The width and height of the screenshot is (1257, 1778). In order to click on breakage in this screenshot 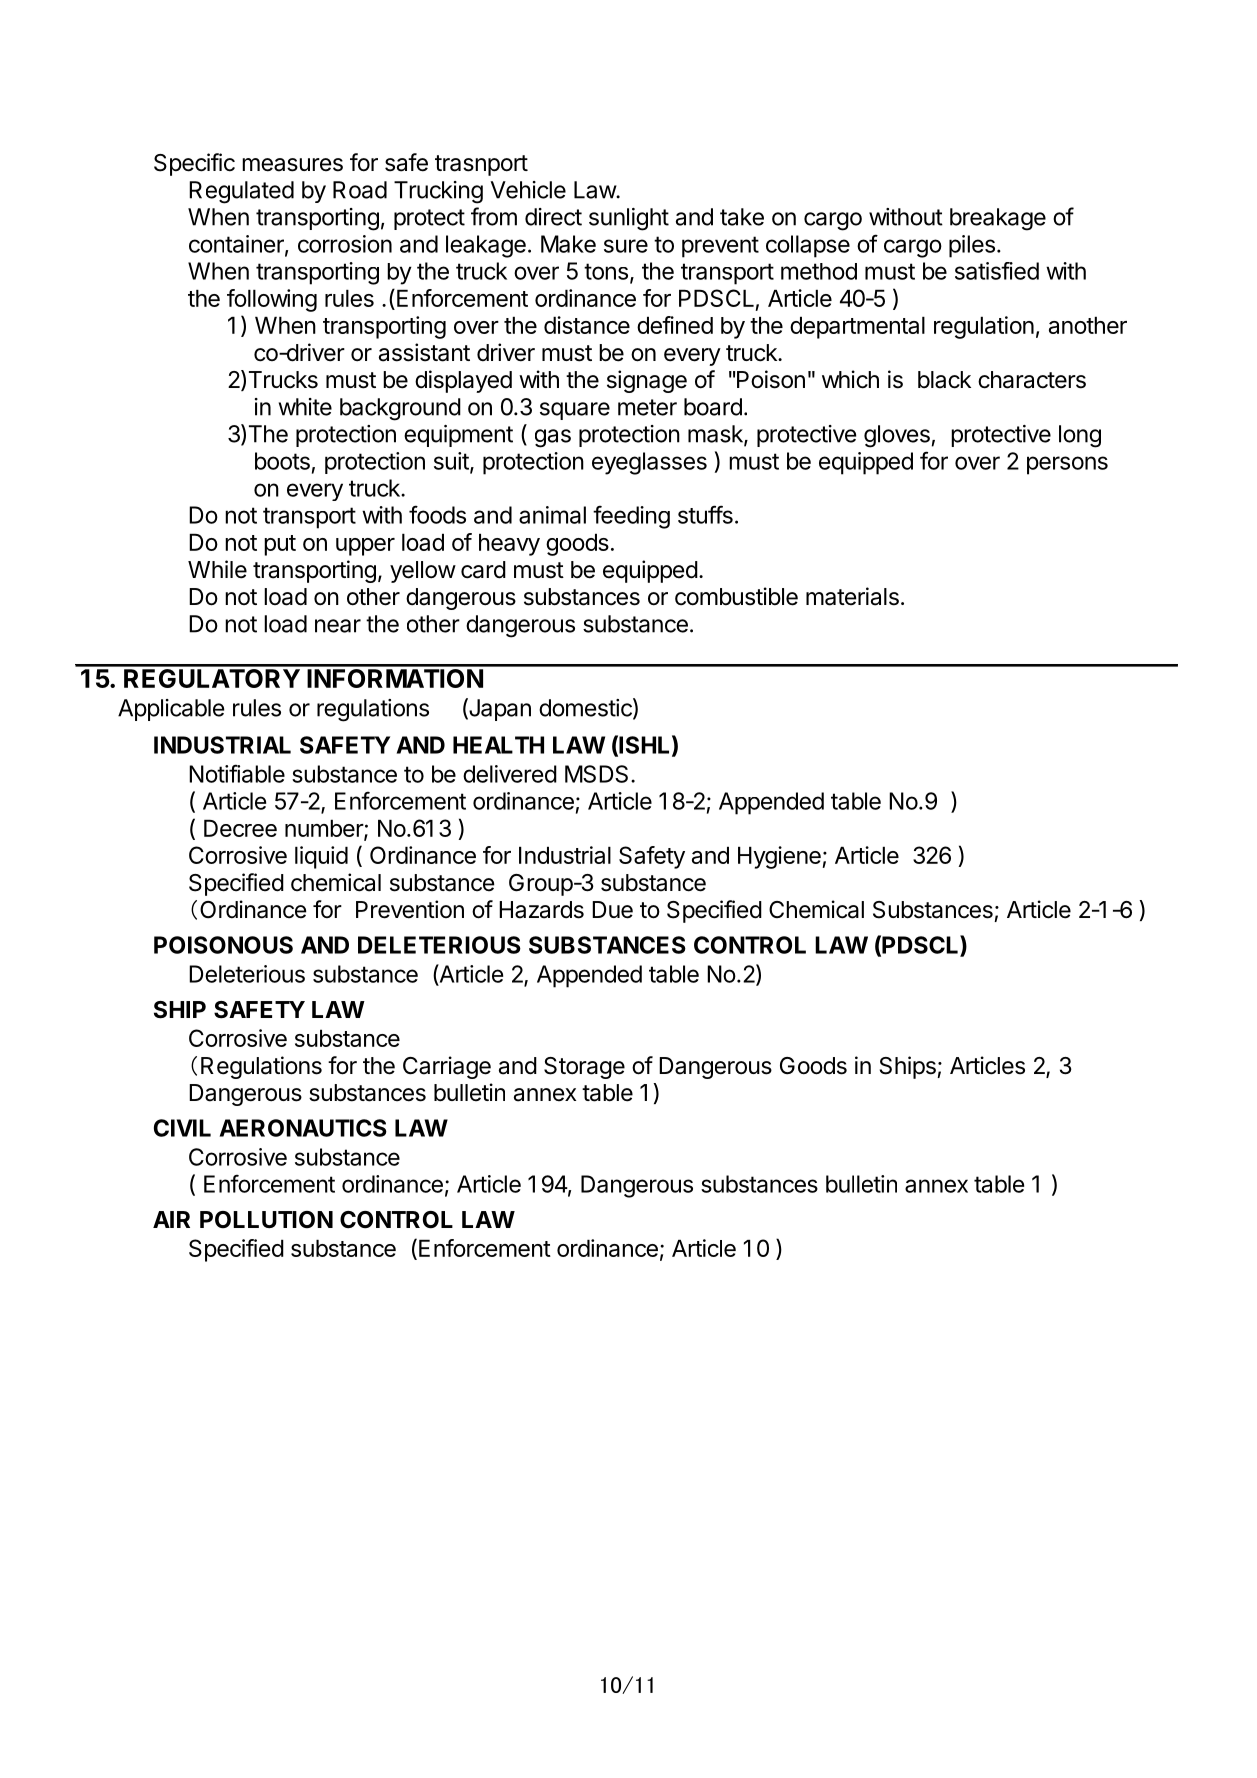, I will do `click(998, 219)`.
